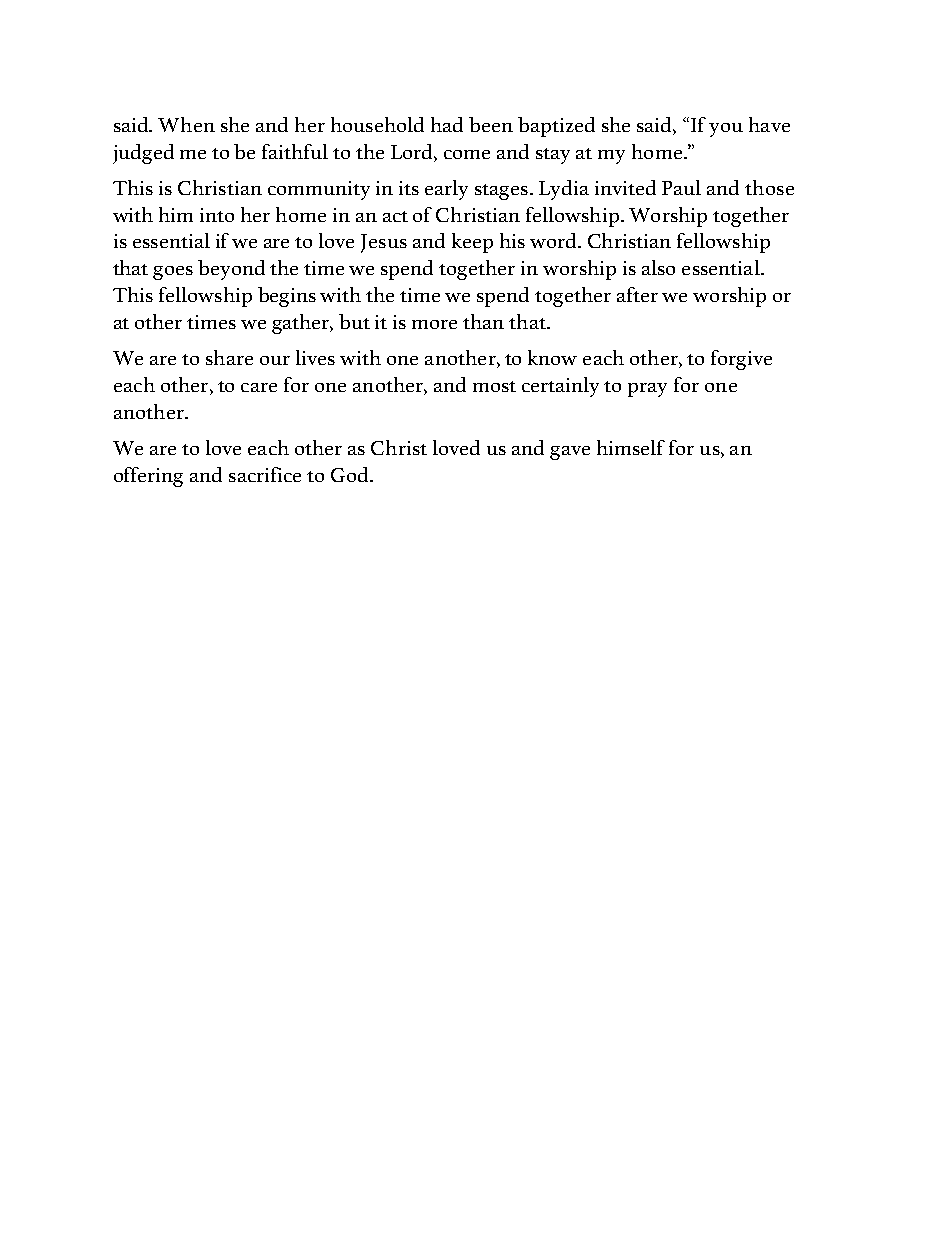 This screenshot has width=952, height=1233. I want to click on had, so click(447, 124).
